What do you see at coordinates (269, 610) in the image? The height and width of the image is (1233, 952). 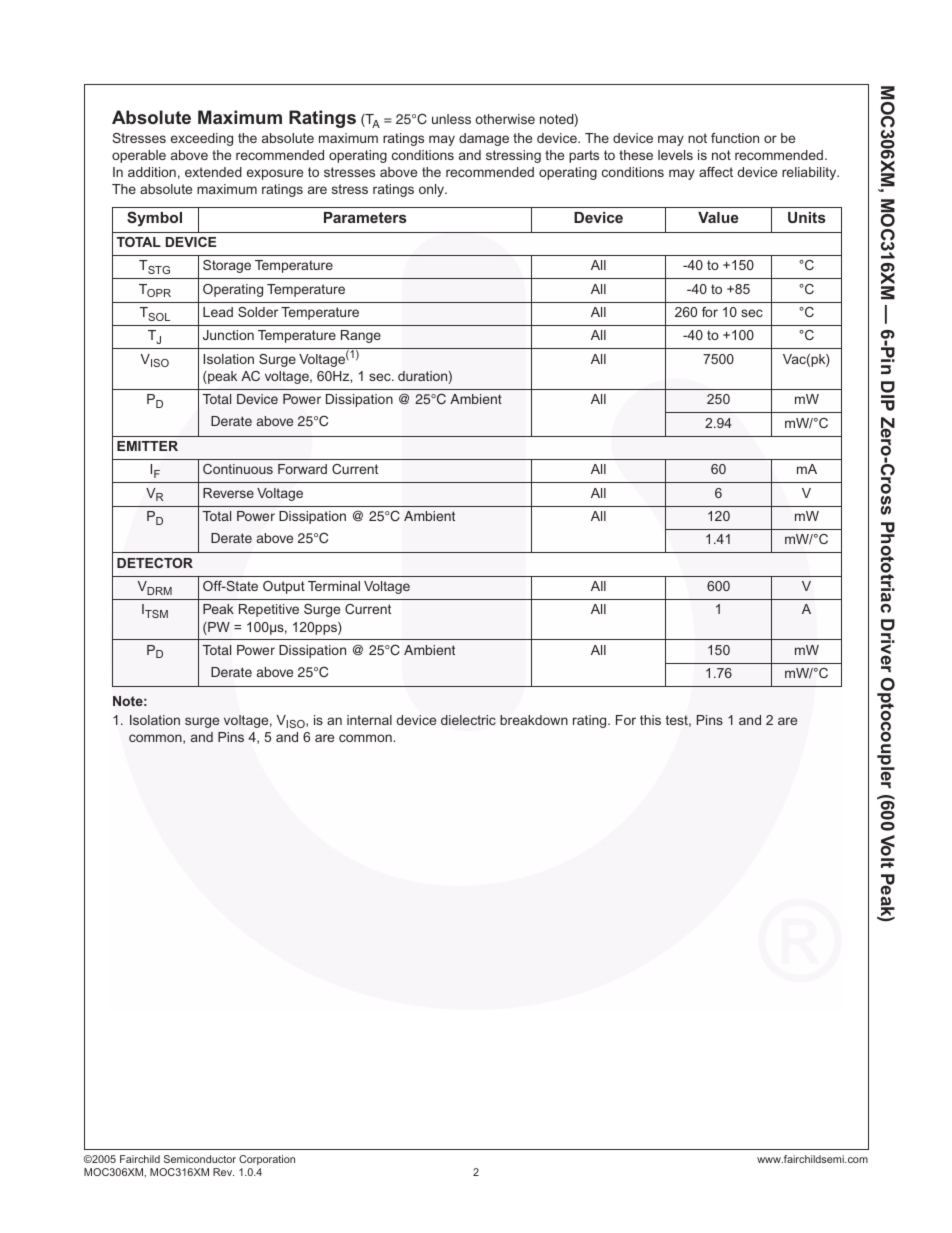 I see `Repetitive` at bounding box center [269, 610].
